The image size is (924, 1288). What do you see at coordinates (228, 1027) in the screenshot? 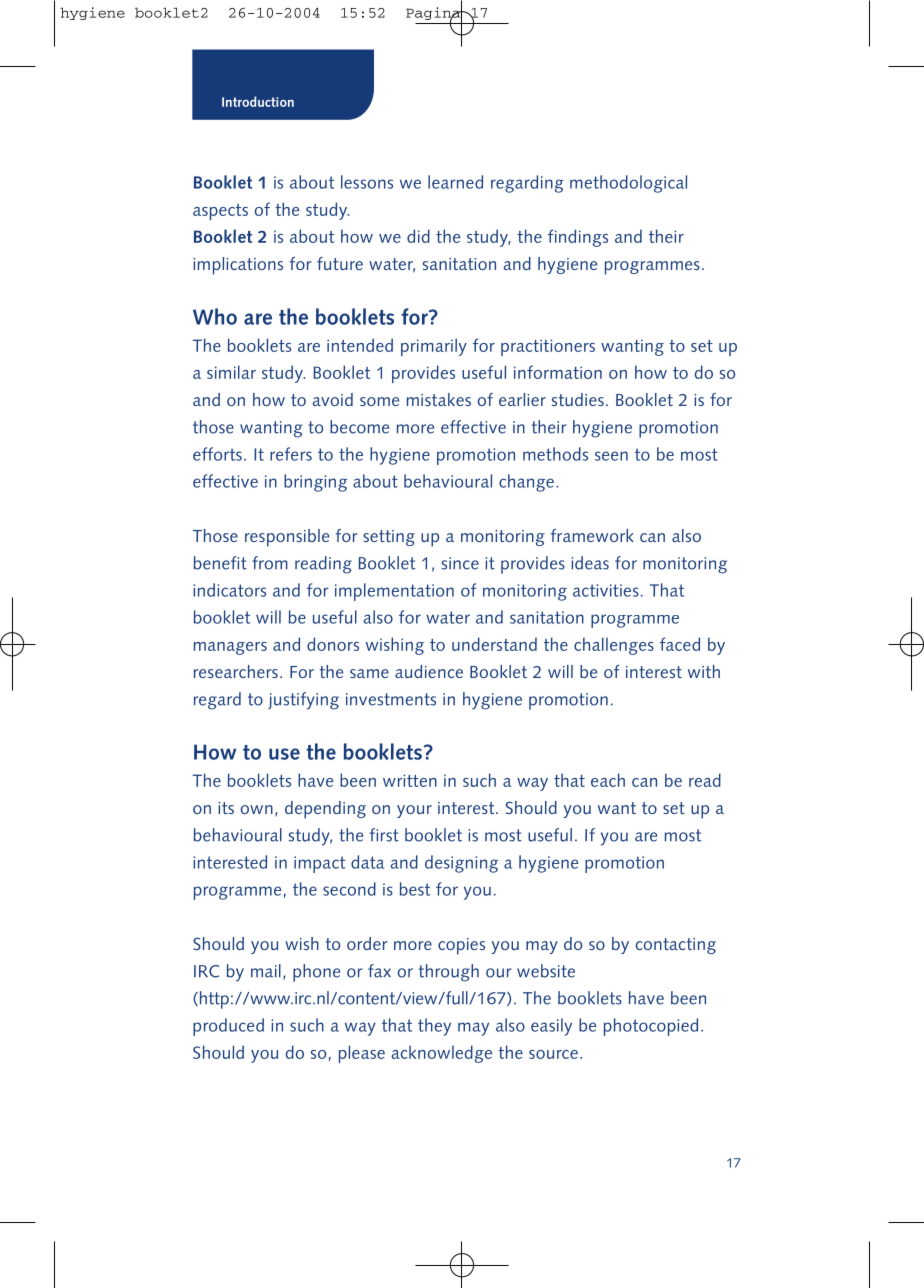
I see `produced` at bounding box center [228, 1027].
